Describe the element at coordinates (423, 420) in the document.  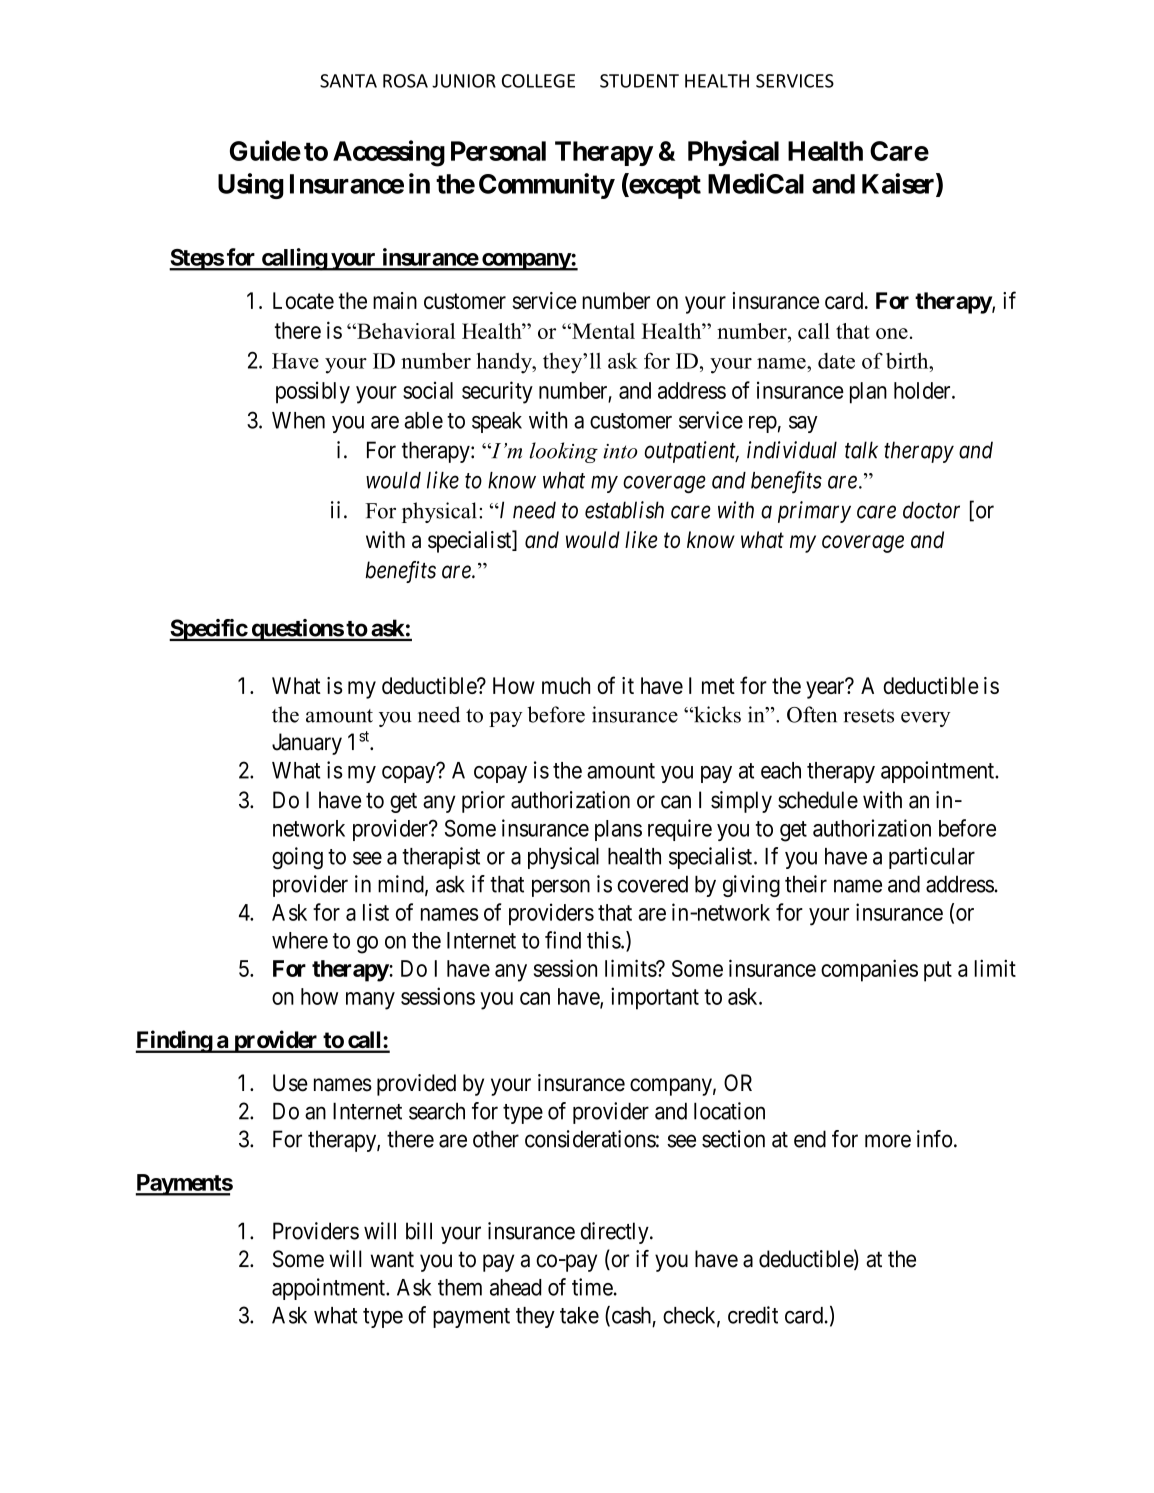
I see `able` at that location.
